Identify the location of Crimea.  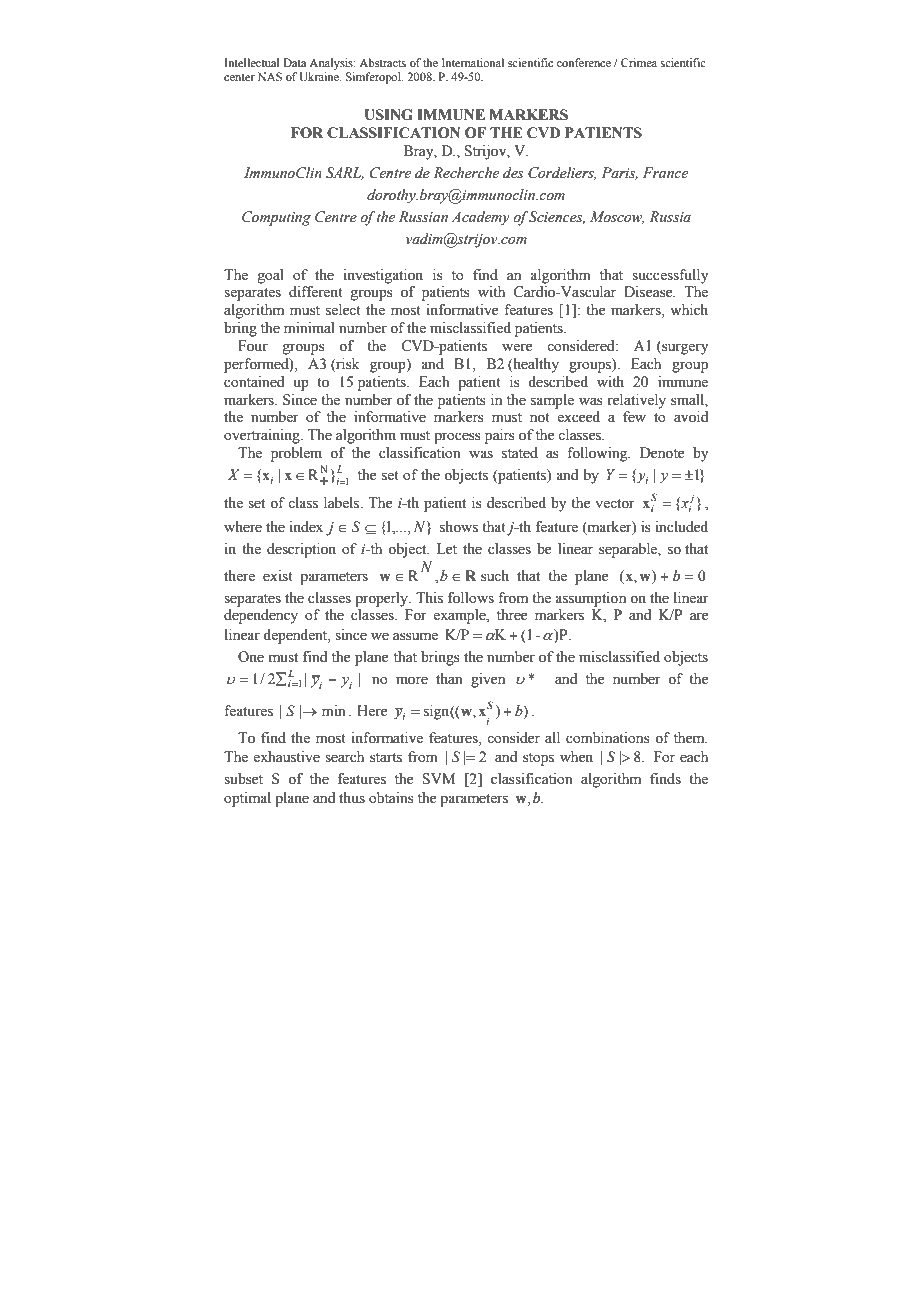
(639, 62).
